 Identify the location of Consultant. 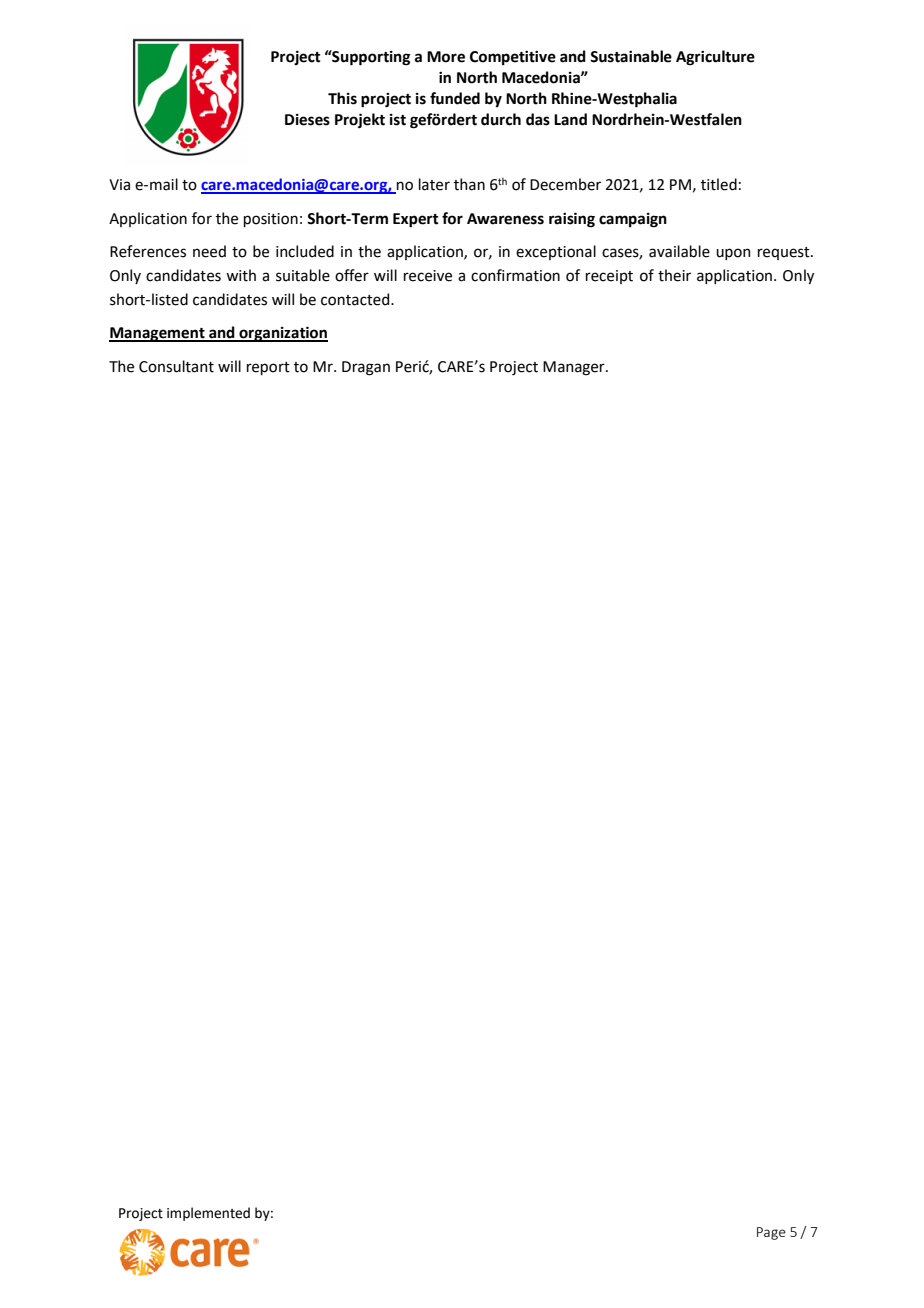
(176, 366).
